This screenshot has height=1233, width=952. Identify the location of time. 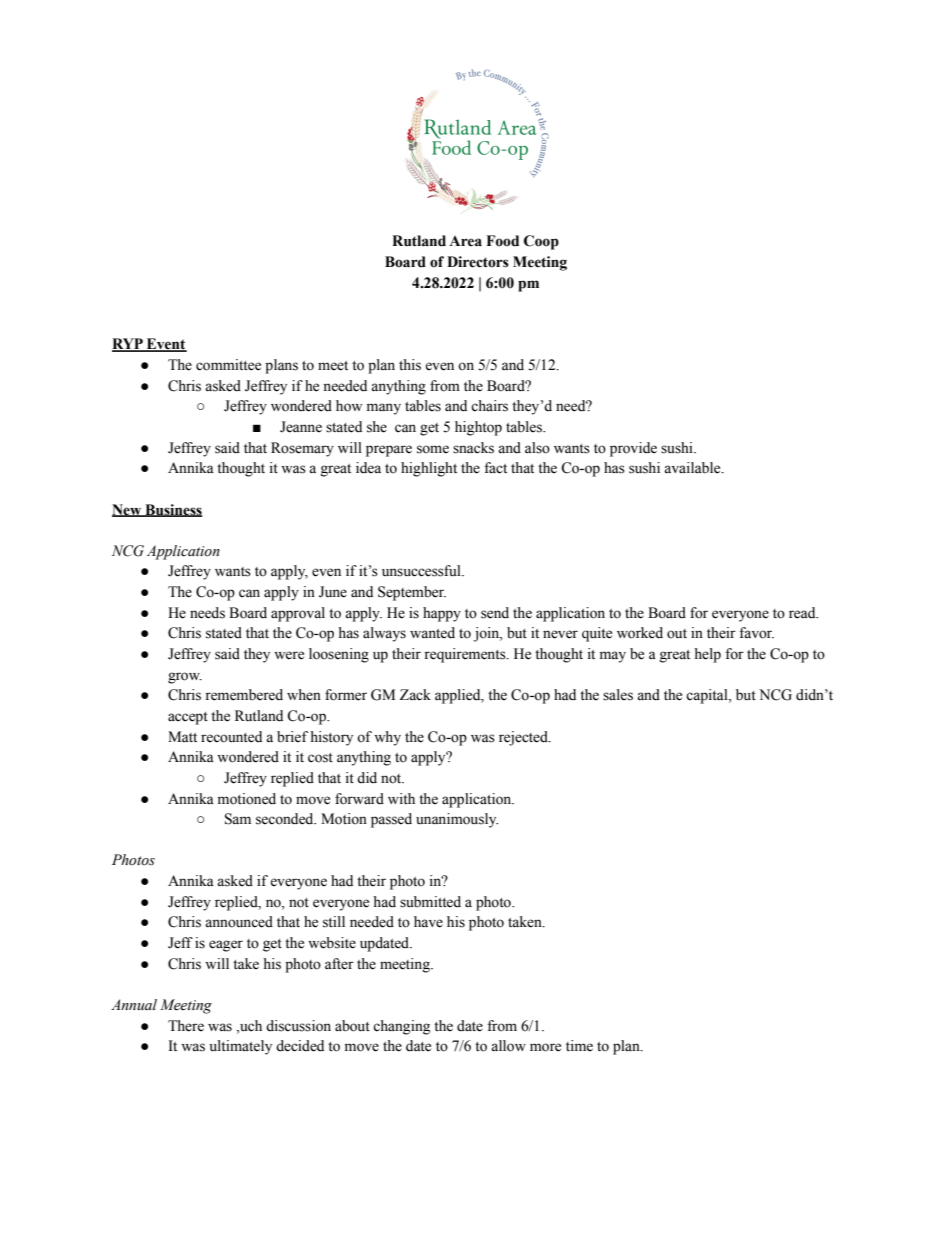
(579, 1046).
